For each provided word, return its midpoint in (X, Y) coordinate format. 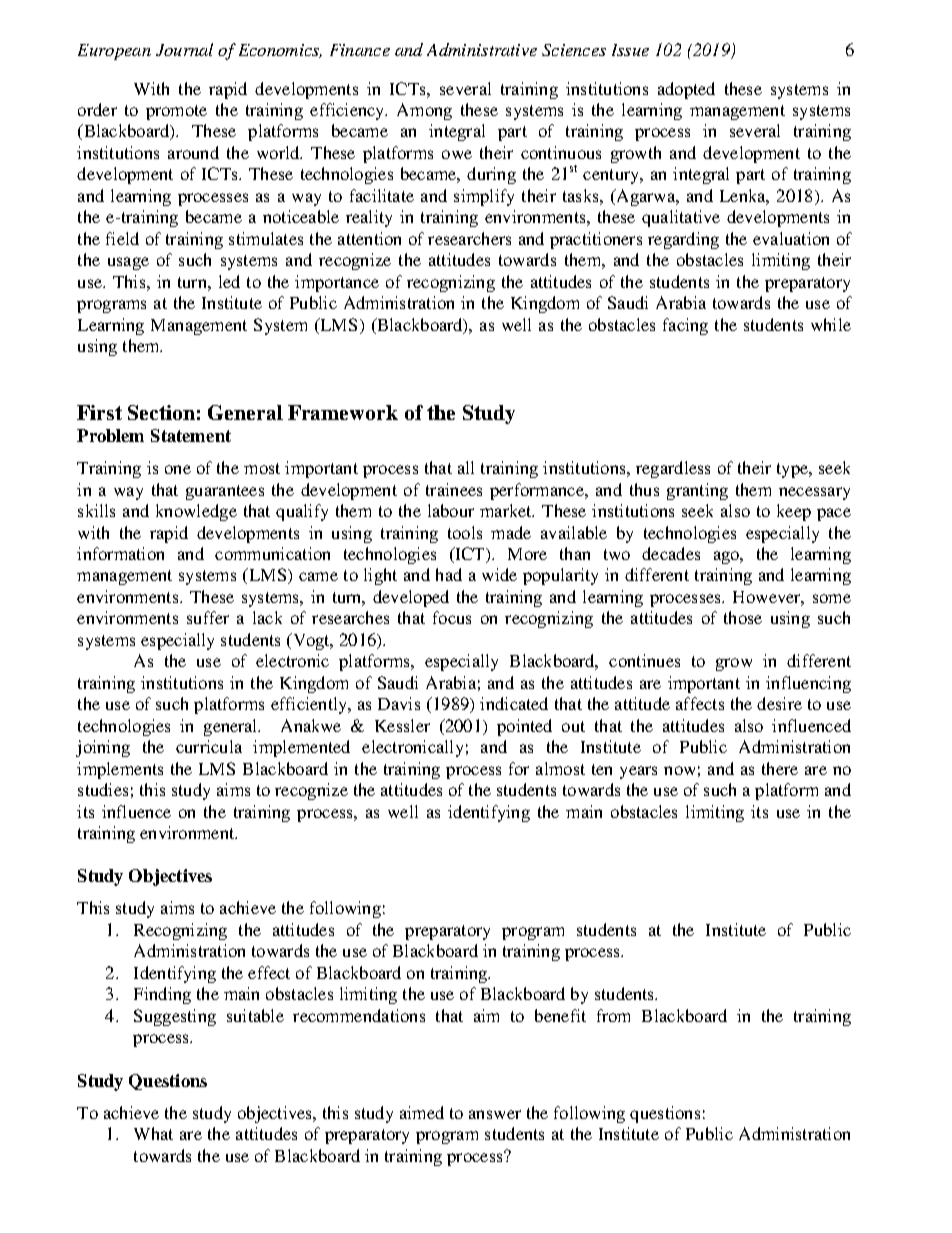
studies (103, 789)
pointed (524, 727)
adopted (686, 90)
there (780, 768)
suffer (208, 617)
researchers (469, 238)
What (153, 1133)
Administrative (482, 49)
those (743, 617)
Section (161, 412)
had (449, 574)
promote (176, 112)
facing (685, 326)
